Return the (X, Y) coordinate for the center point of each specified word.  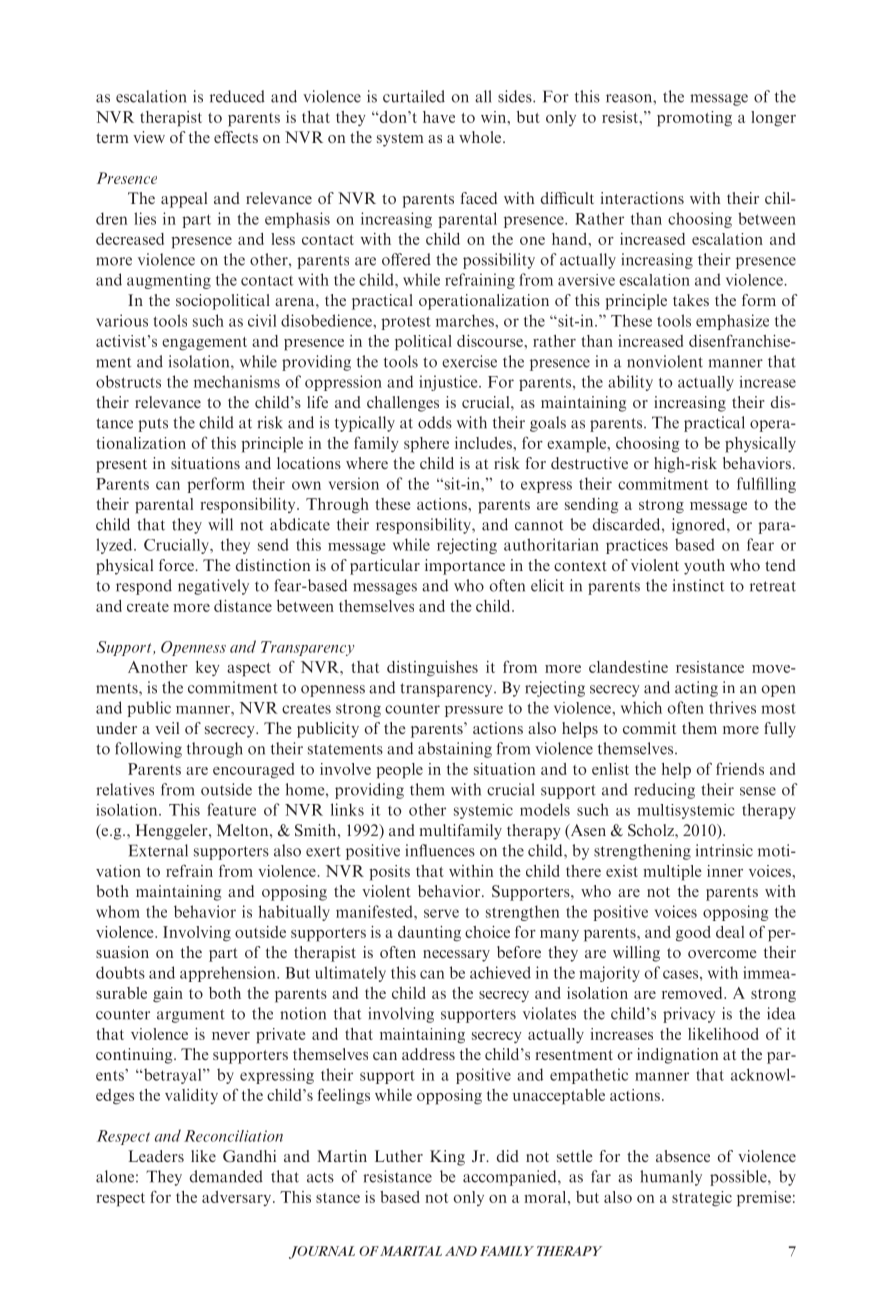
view (149, 137)
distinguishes (432, 669)
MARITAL (411, 1251)
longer (773, 119)
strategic (702, 1199)
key (208, 668)
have (439, 117)
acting (696, 689)
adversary (238, 1198)
